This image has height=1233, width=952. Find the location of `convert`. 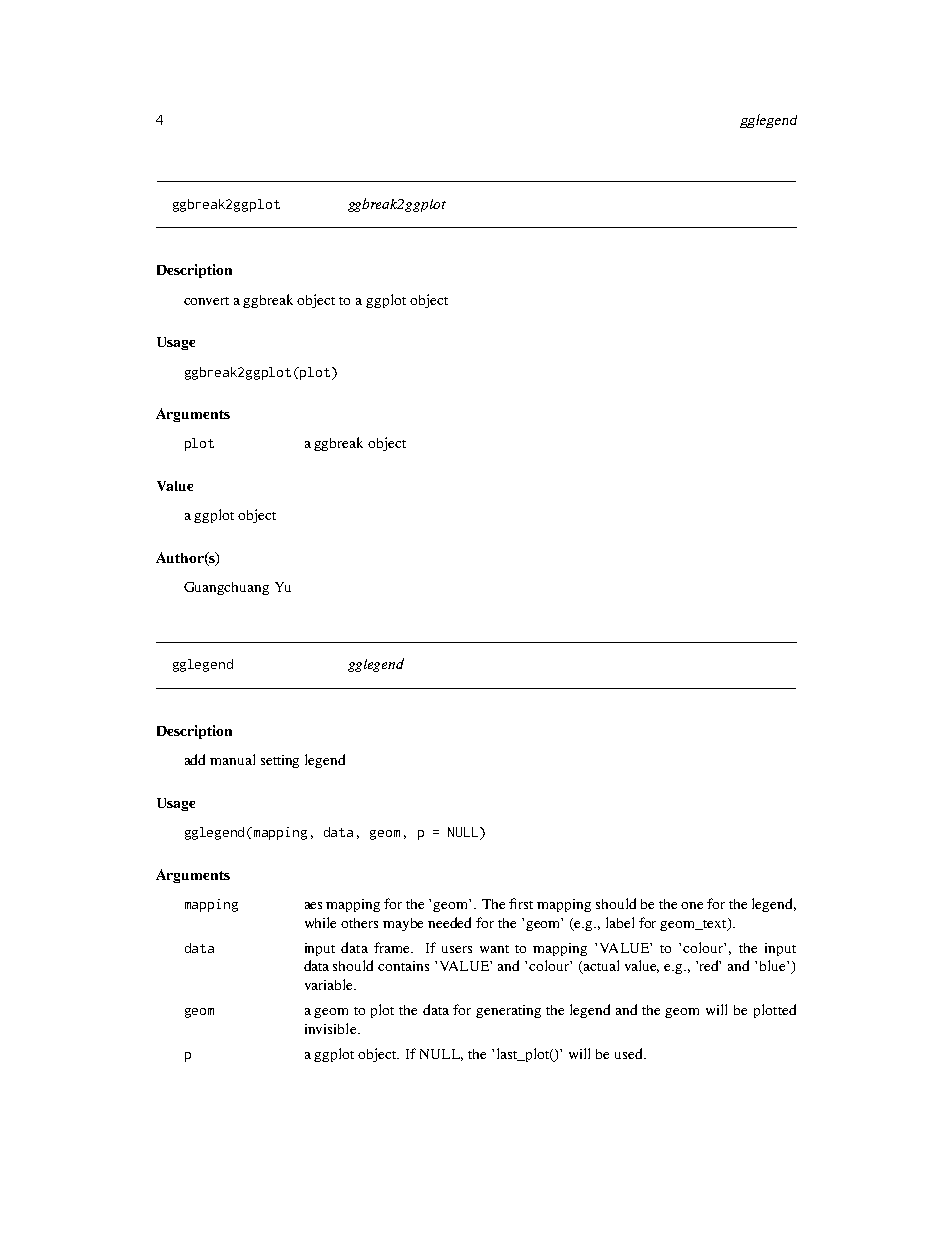

convert is located at coordinates (206, 301).
